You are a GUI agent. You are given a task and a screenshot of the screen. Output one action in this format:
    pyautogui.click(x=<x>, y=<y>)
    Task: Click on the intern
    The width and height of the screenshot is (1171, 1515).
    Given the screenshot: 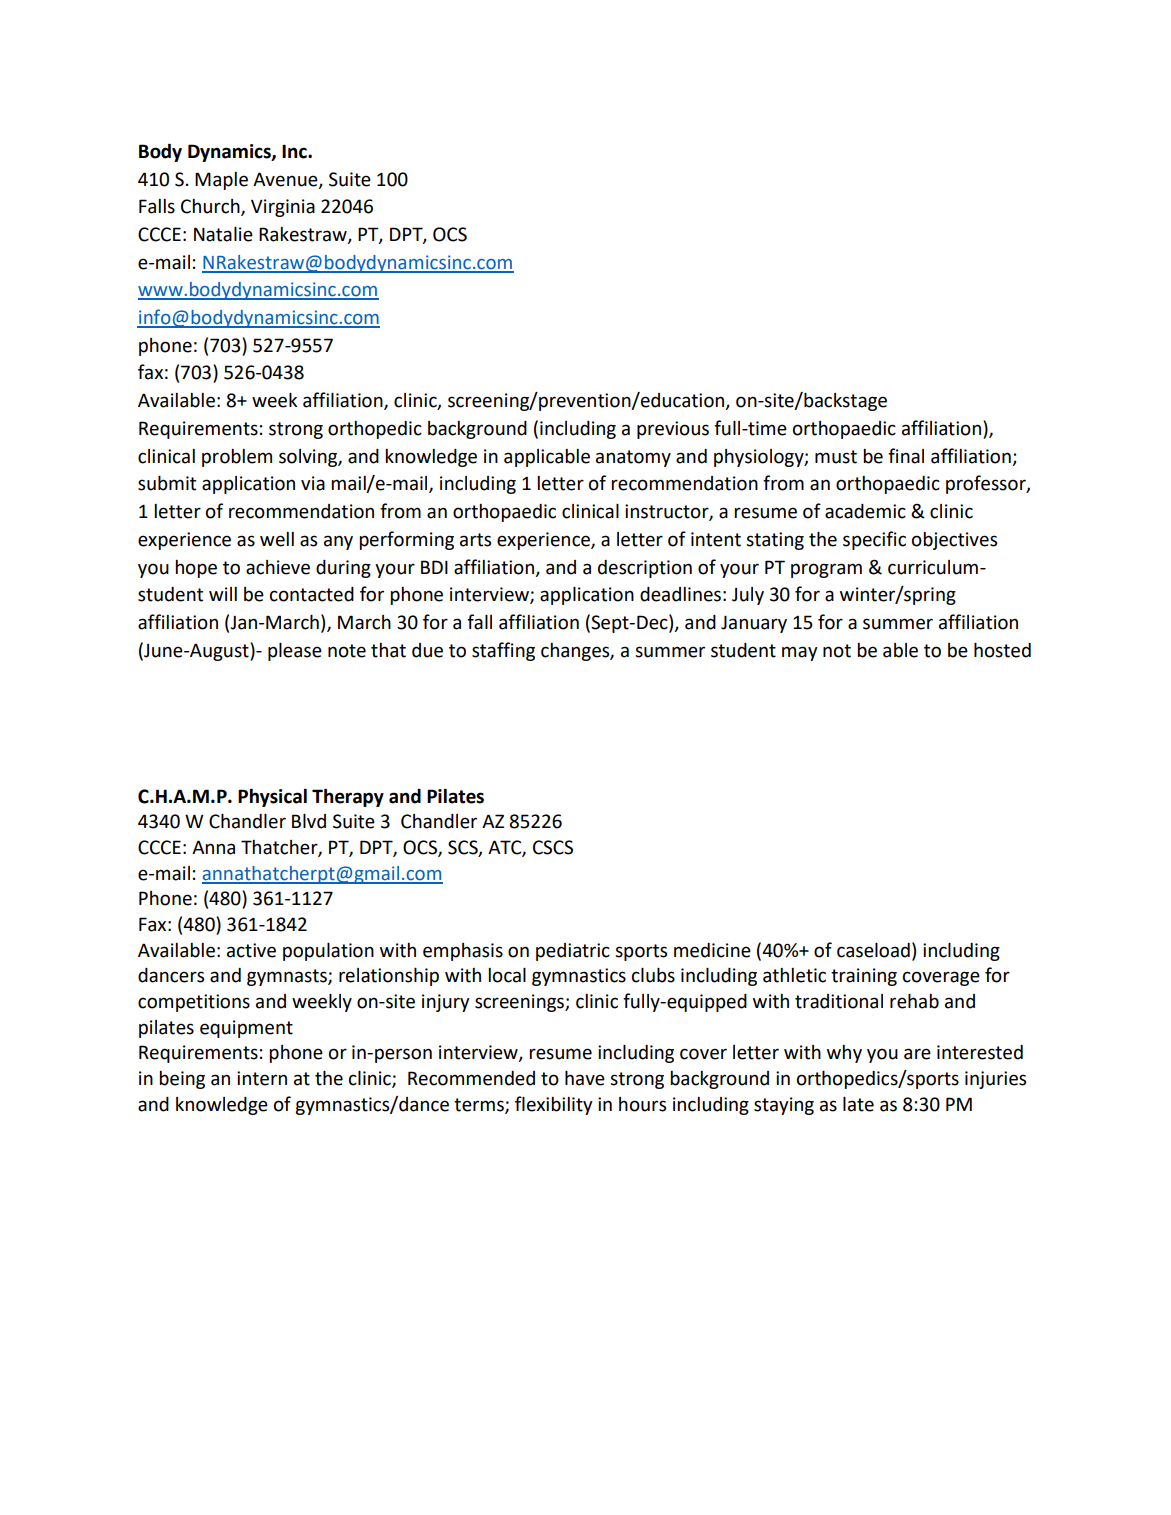 What is the action you would take?
    pyautogui.click(x=262, y=1078)
